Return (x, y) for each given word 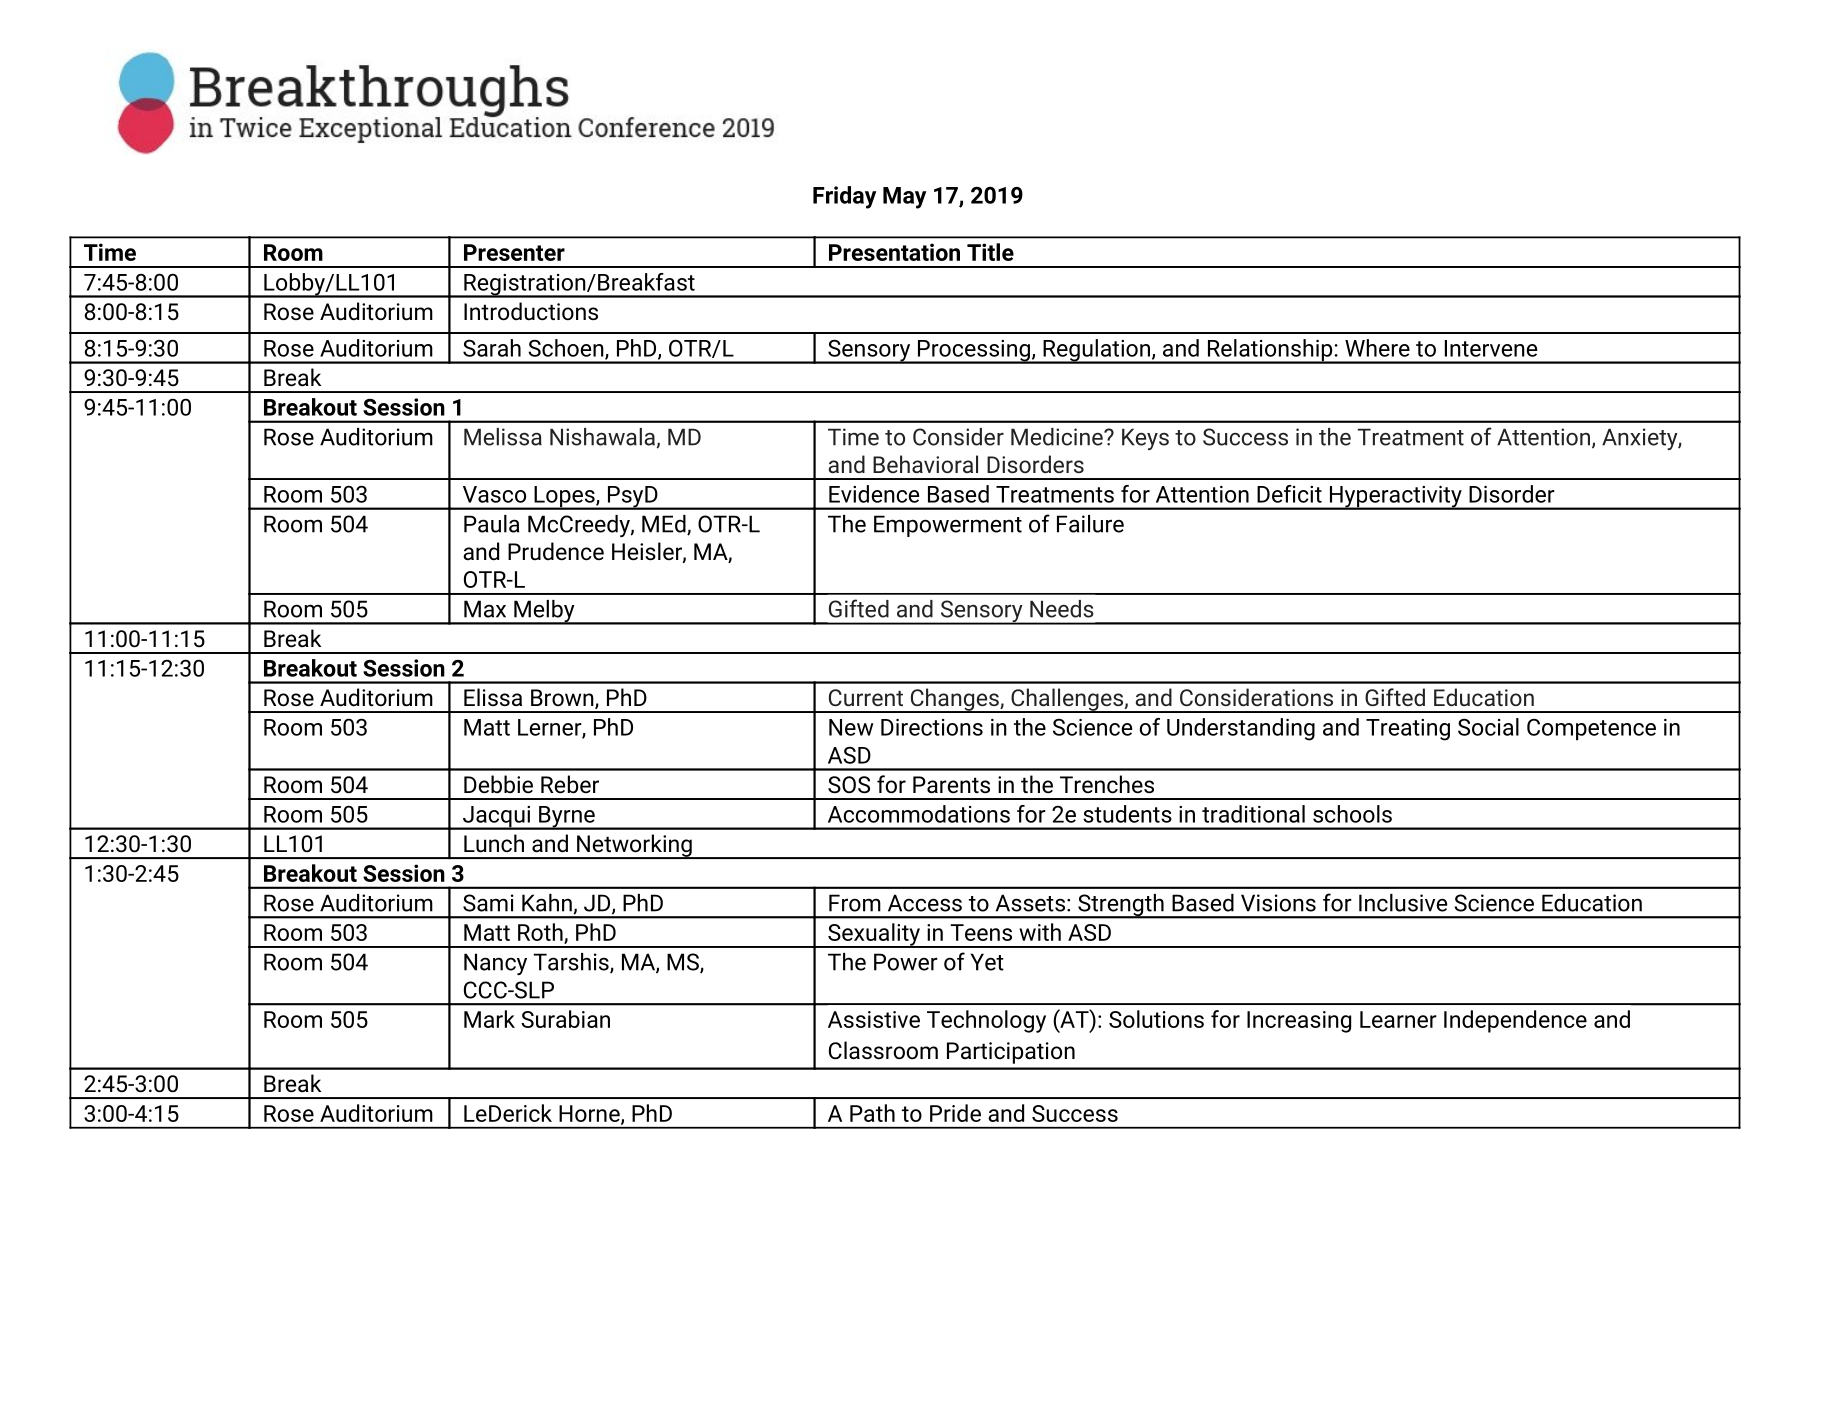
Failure (1090, 524)
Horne (590, 1114)
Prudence (556, 551)
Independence (1515, 1021)
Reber (570, 784)
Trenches (1107, 784)
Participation (1011, 1053)
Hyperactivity (1395, 498)
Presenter (514, 252)
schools (1352, 814)
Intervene (1491, 348)
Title (990, 252)
